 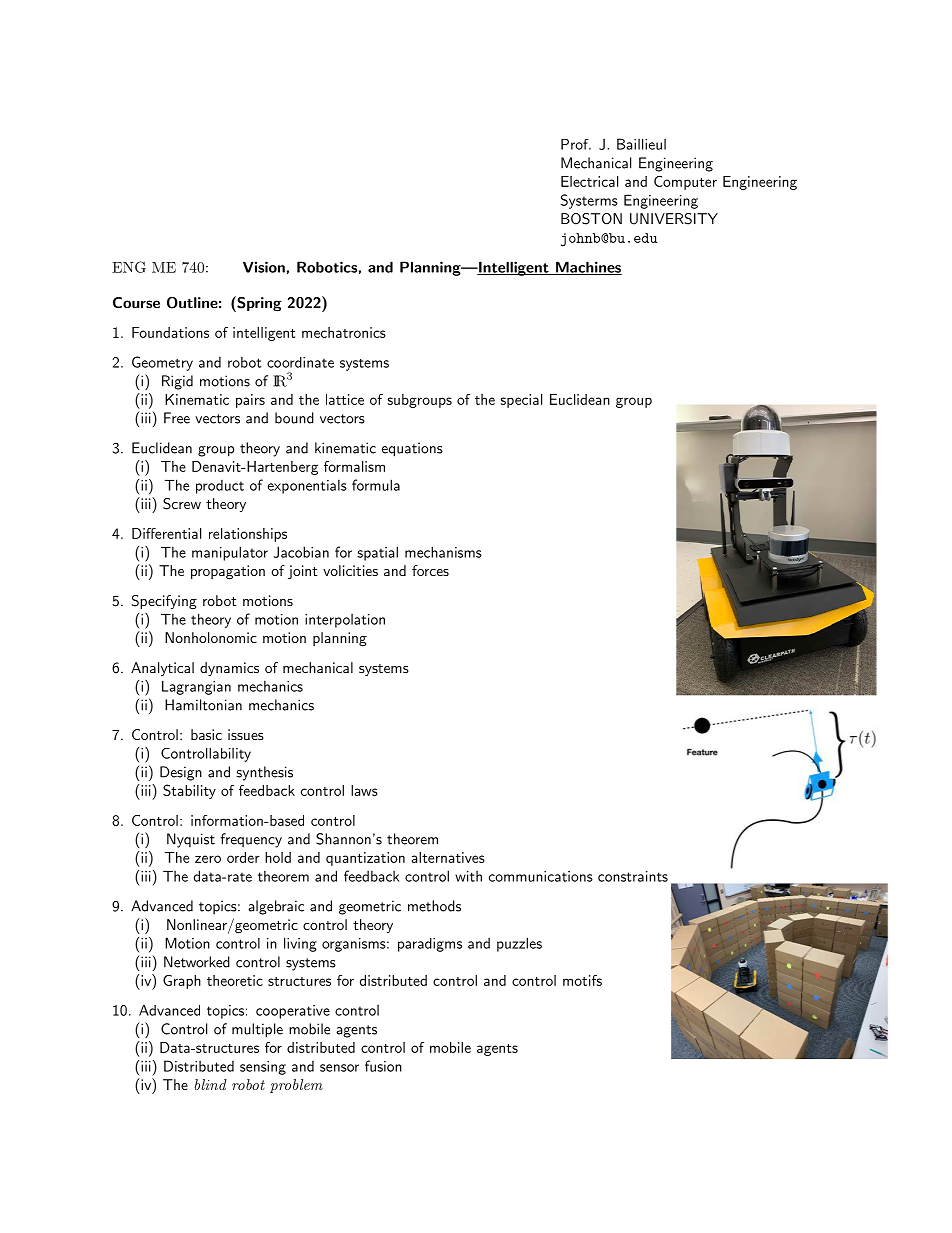 I want to click on laws, so click(x=364, y=790).
